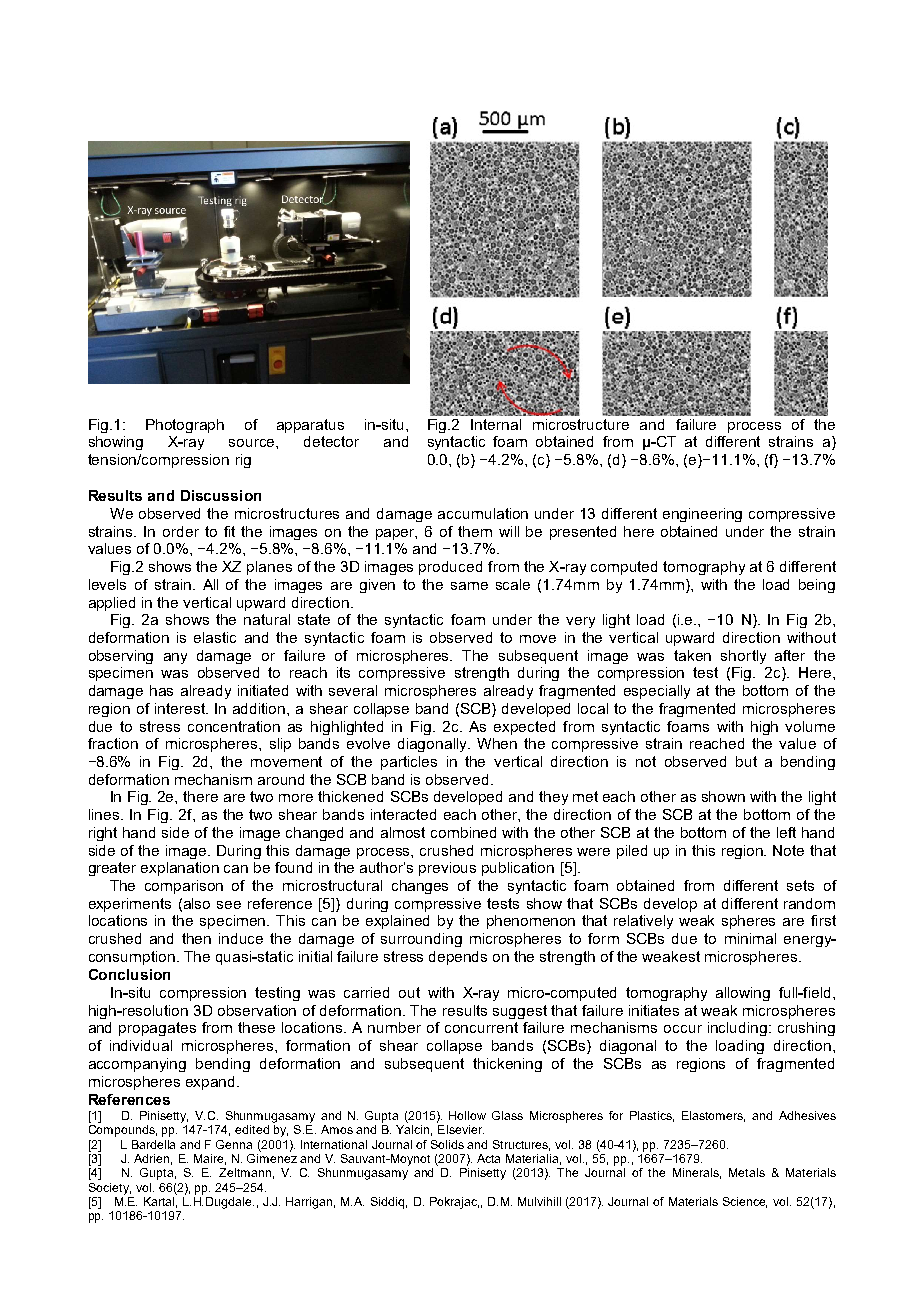  Describe the element at coordinates (743, 657) in the screenshot. I see `shortly` at that location.
